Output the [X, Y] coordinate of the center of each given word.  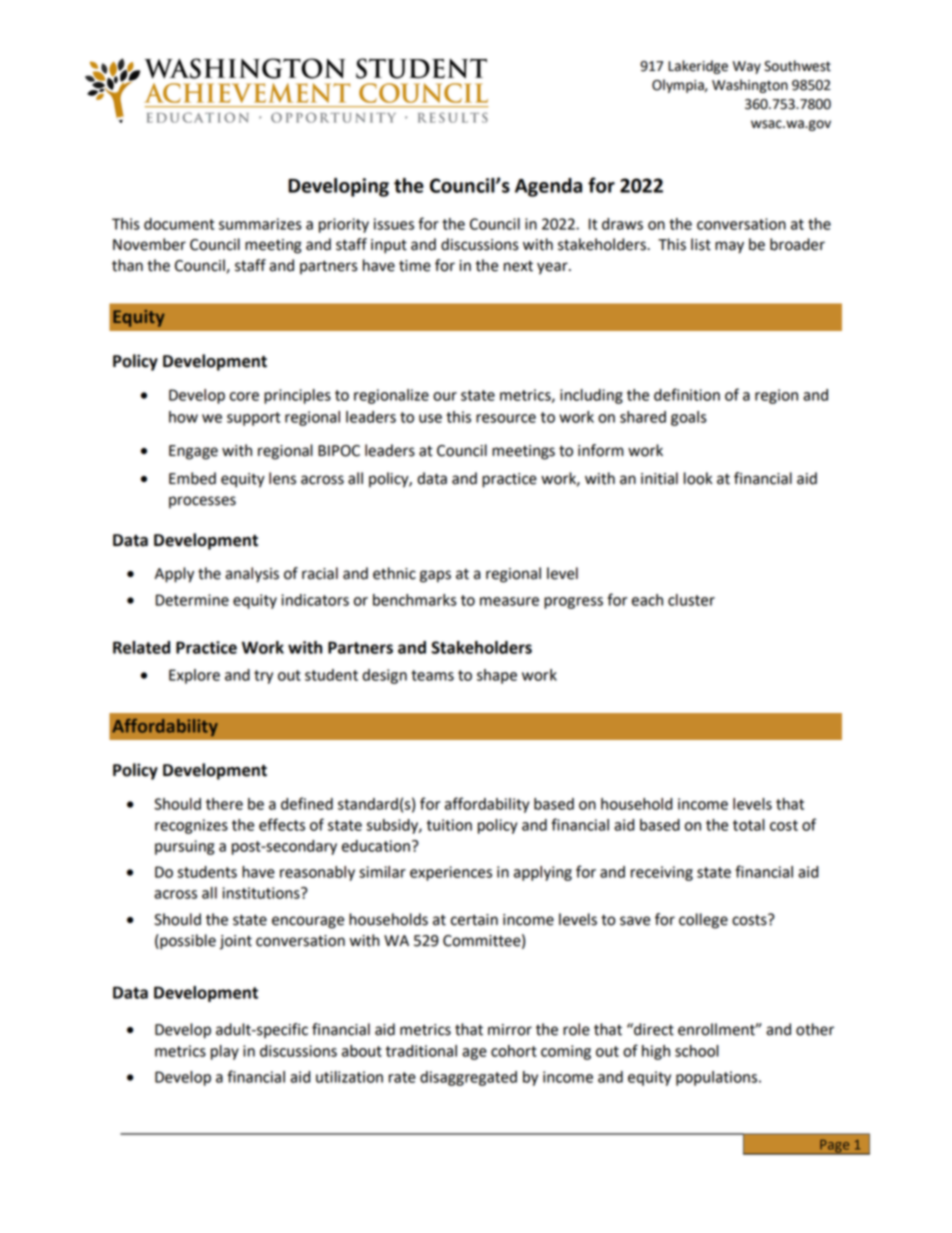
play [225, 1052]
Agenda [548, 187]
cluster [691, 600]
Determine [192, 600]
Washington [750, 86]
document [179, 224]
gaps [435, 576]
